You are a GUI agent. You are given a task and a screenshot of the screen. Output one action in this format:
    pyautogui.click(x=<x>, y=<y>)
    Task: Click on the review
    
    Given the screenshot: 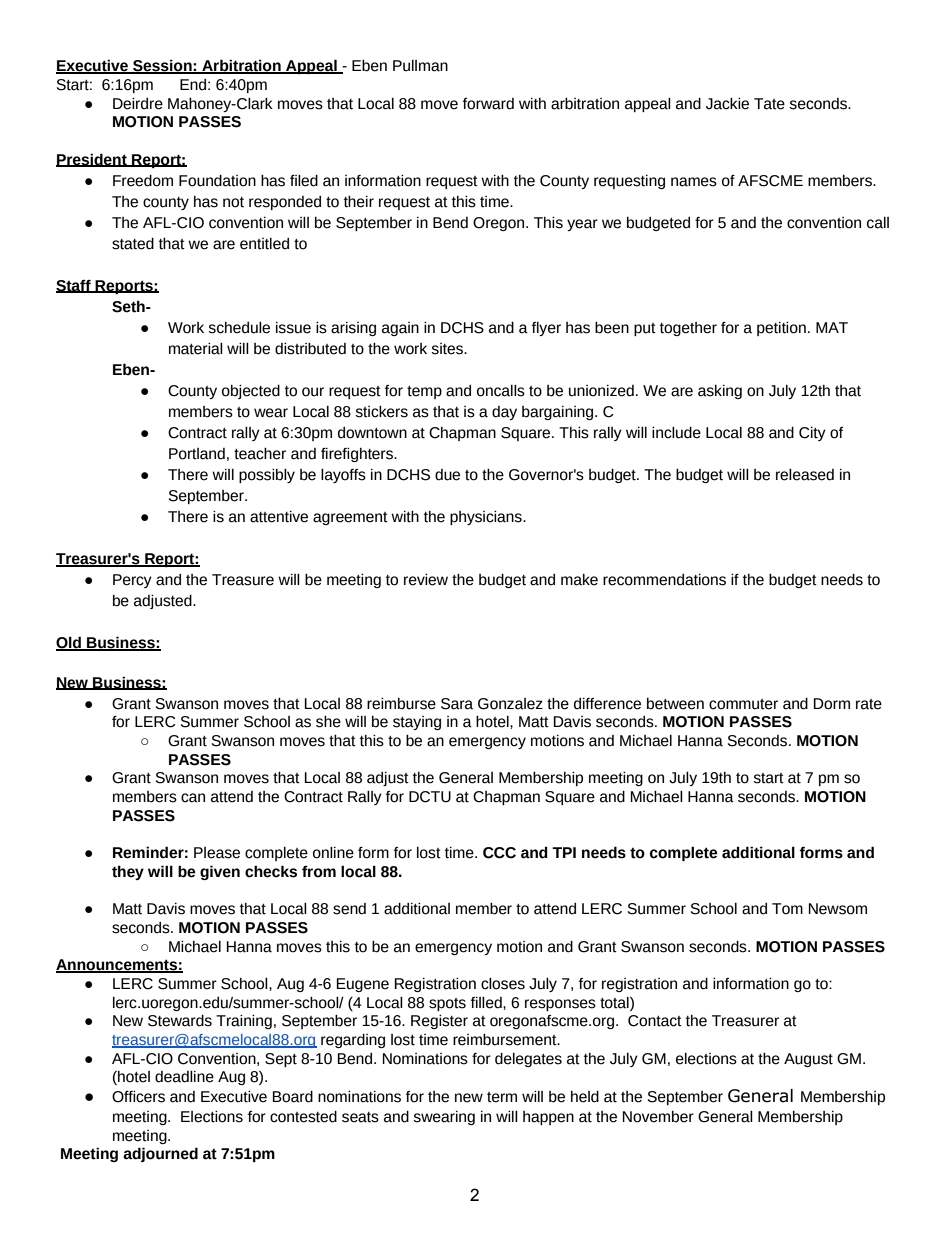 What is the action you would take?
    pyautogui.click(x=426, y=580)
